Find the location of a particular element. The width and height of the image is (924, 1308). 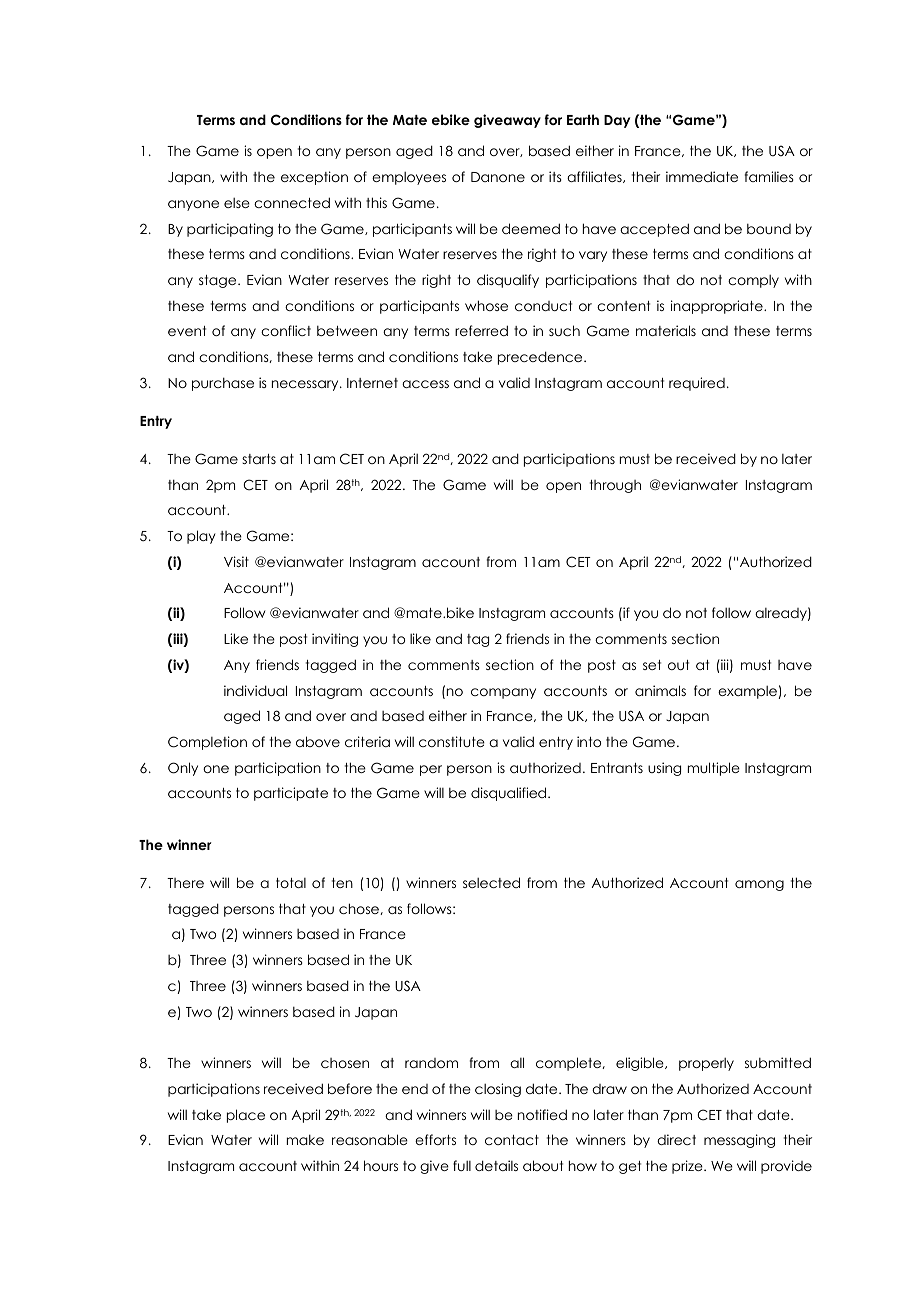

immediate is located at coordinates (702, 176).
